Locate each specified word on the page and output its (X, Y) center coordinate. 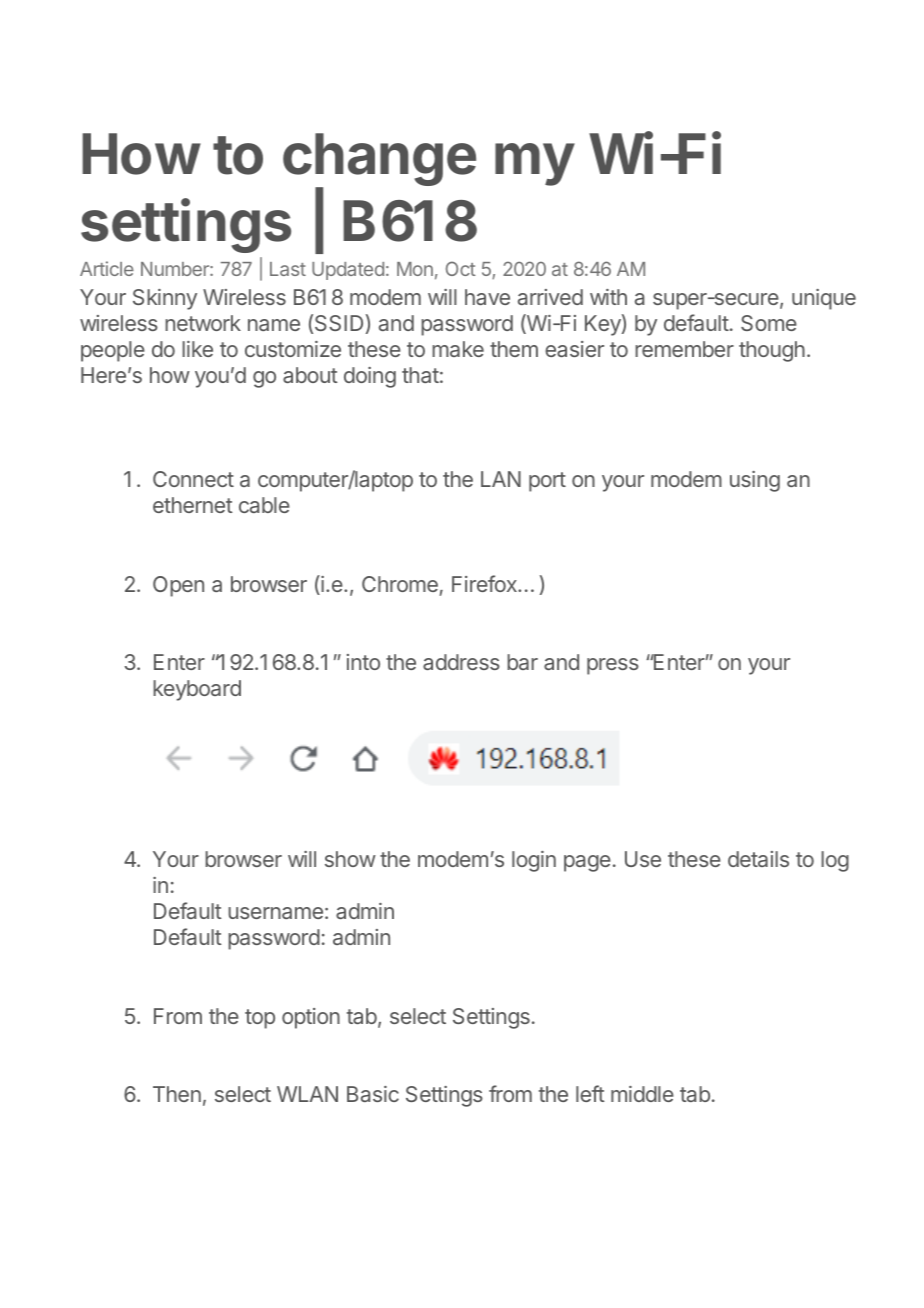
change (379, 161)
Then (177, 1094)
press (613, 666)
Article (107, 268)
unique (824, 299)
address (461, 662)
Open (178, 586)
